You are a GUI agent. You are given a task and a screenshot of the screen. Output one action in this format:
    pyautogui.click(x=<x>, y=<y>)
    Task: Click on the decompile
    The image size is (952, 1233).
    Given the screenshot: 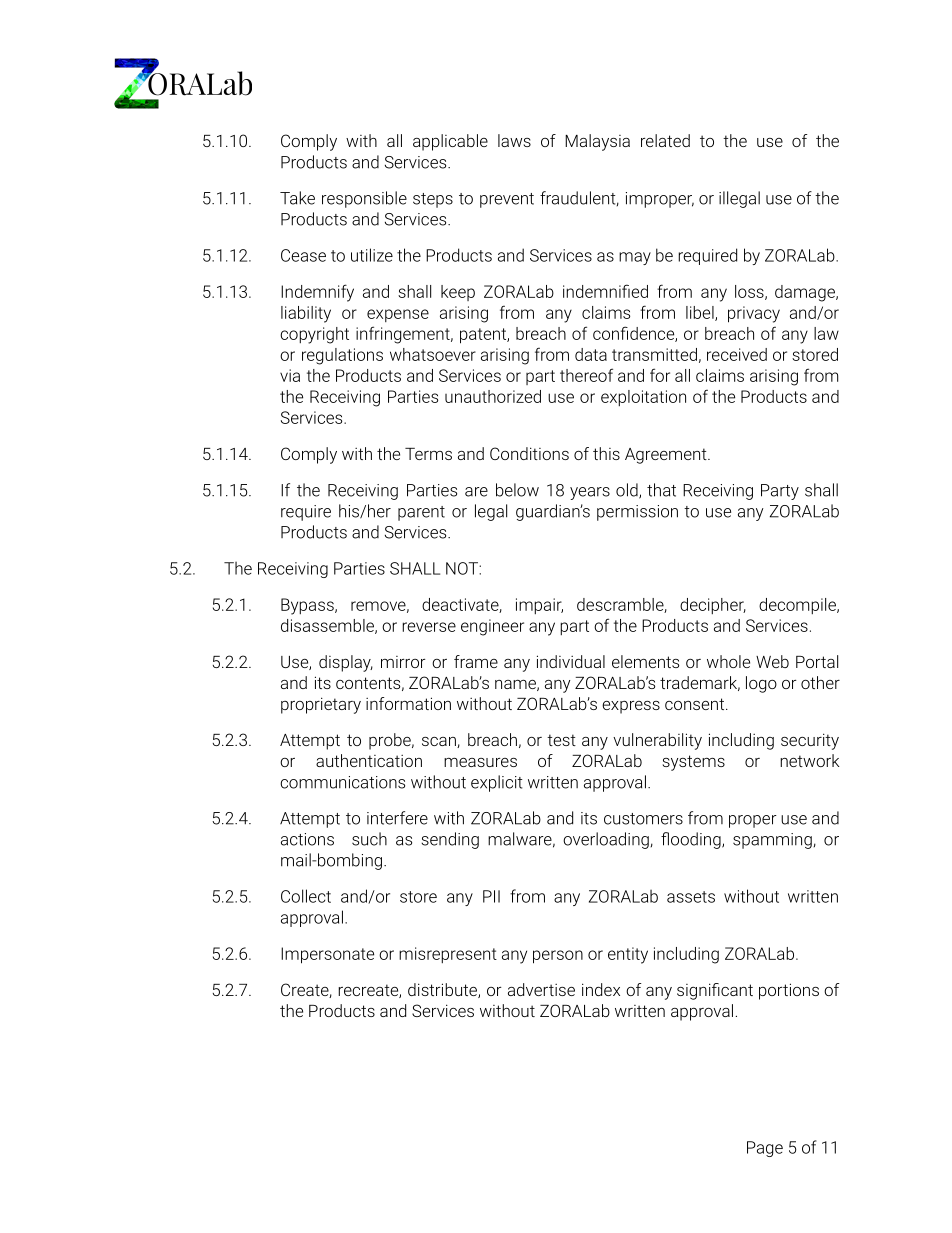 What is the action you would take?
    pyautogui.click(x=798, y=606)
